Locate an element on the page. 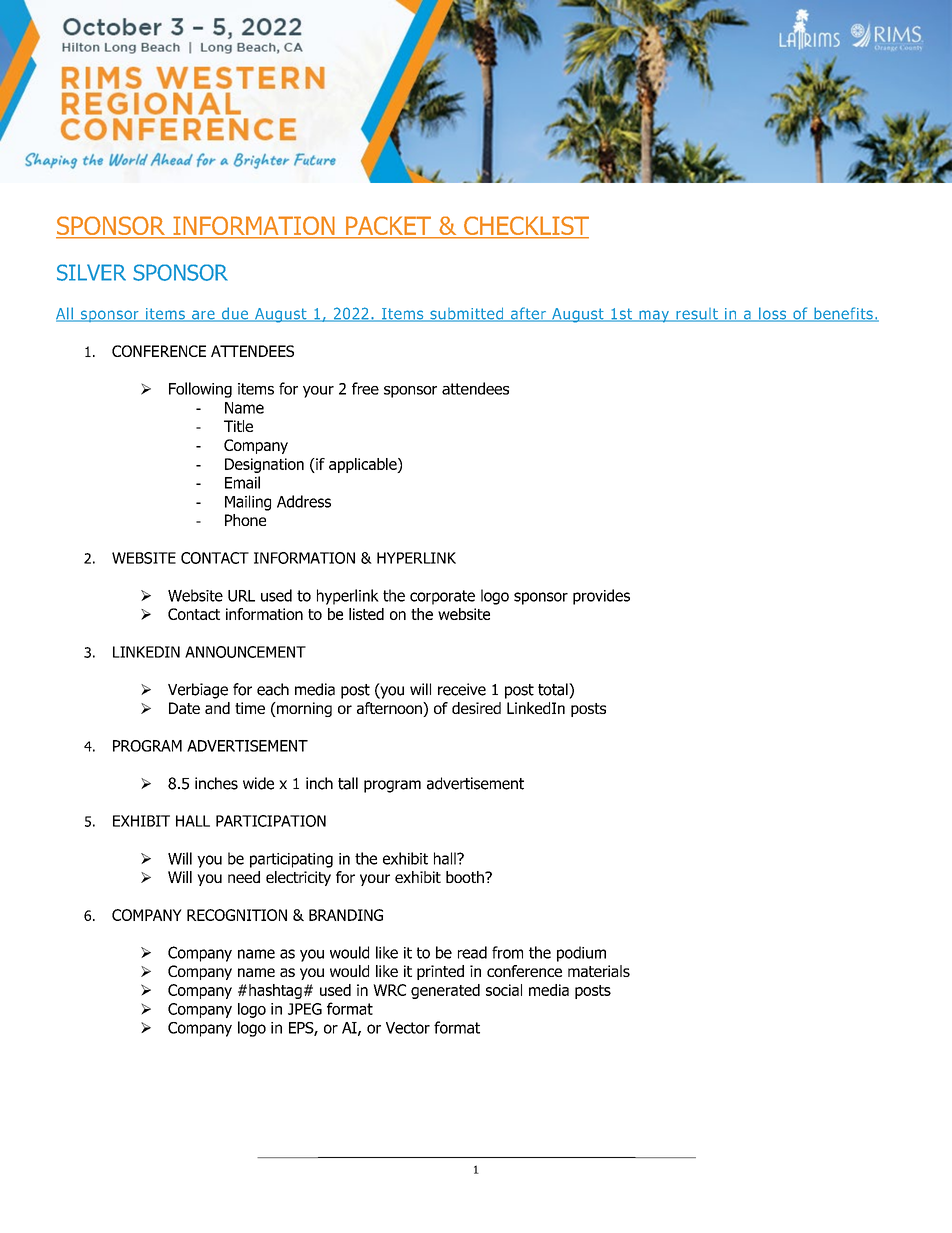 The height and width of the document is (1233, 952). CHECKLIST is located at coordinates (525, 227).
